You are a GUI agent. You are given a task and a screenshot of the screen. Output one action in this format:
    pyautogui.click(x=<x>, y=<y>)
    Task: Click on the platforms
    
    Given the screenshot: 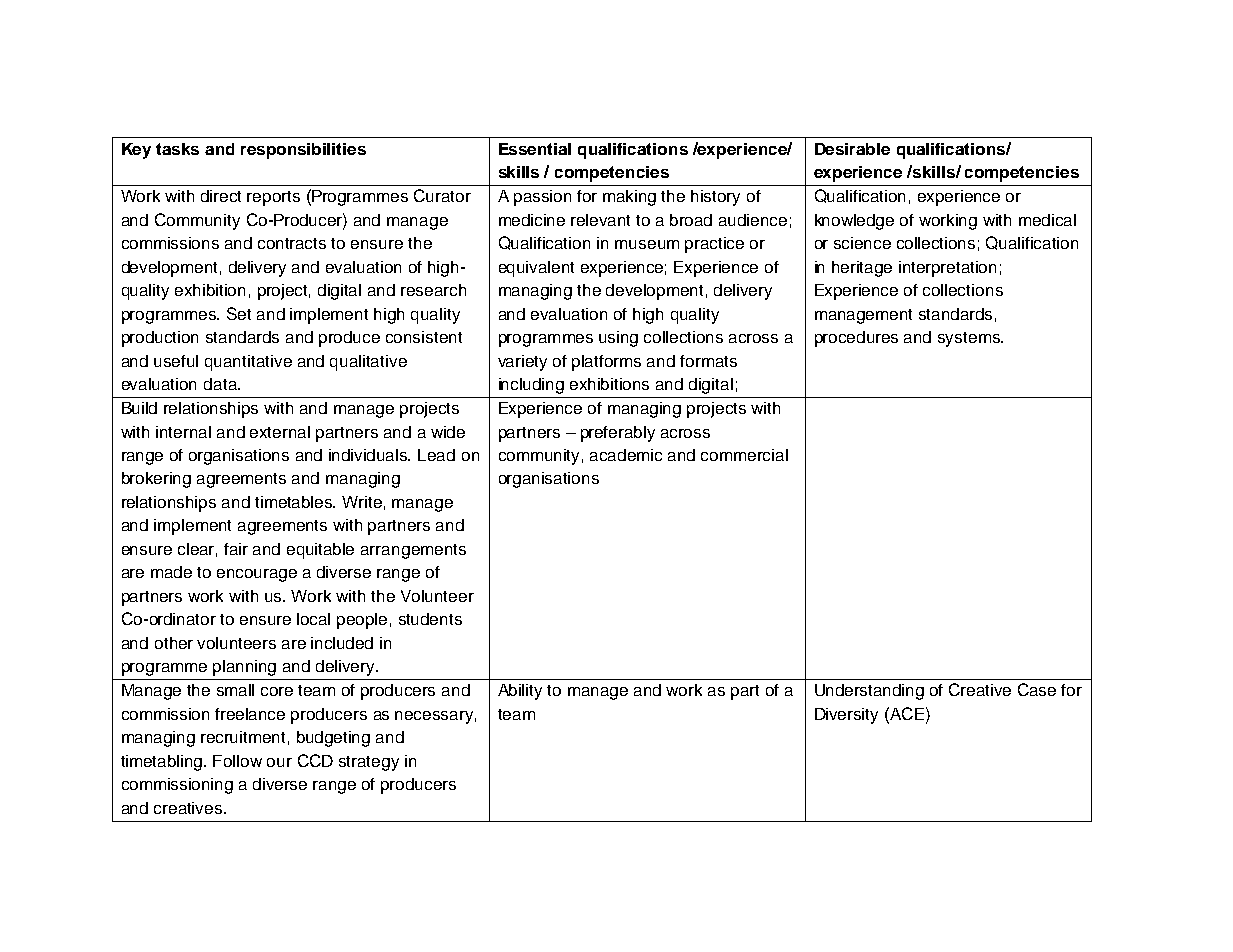 What is the action you would take?
    pyautogui.click(x=606, y=363)
